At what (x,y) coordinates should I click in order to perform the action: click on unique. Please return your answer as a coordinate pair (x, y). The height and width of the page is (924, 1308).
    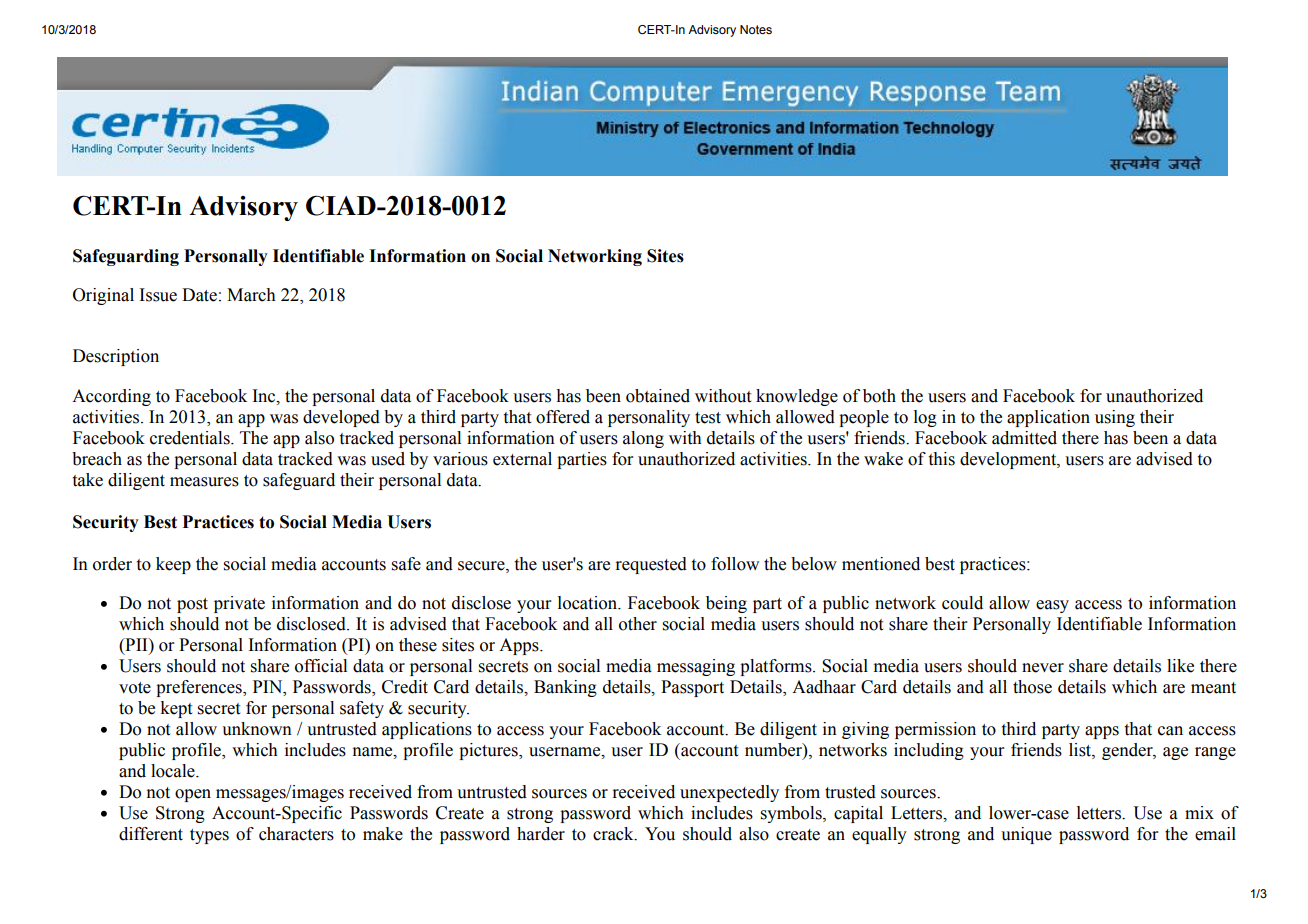
    Looking at the image, I should click on (1026, 835).
